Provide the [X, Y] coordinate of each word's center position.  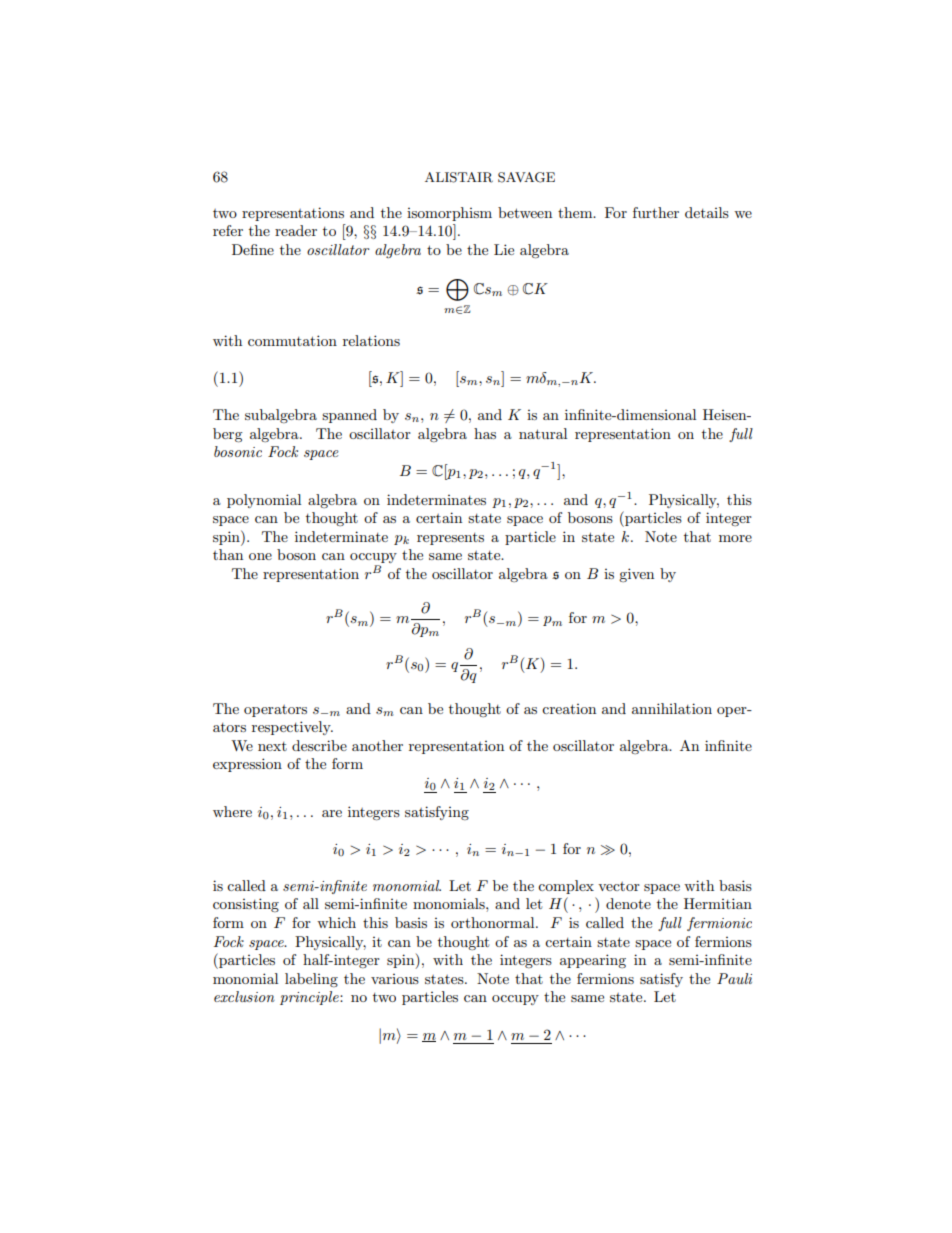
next [272, 746]
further [656, 212]
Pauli [734, 978]
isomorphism [449, 214]
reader [296, 230]
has [485, 433]
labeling [311, 980]
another [377, 745]
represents [450, 539]
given [636, 575]
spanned [349, 416]
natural [543, 433]
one [260, 556]
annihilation [672, 708]
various [395, 979]
